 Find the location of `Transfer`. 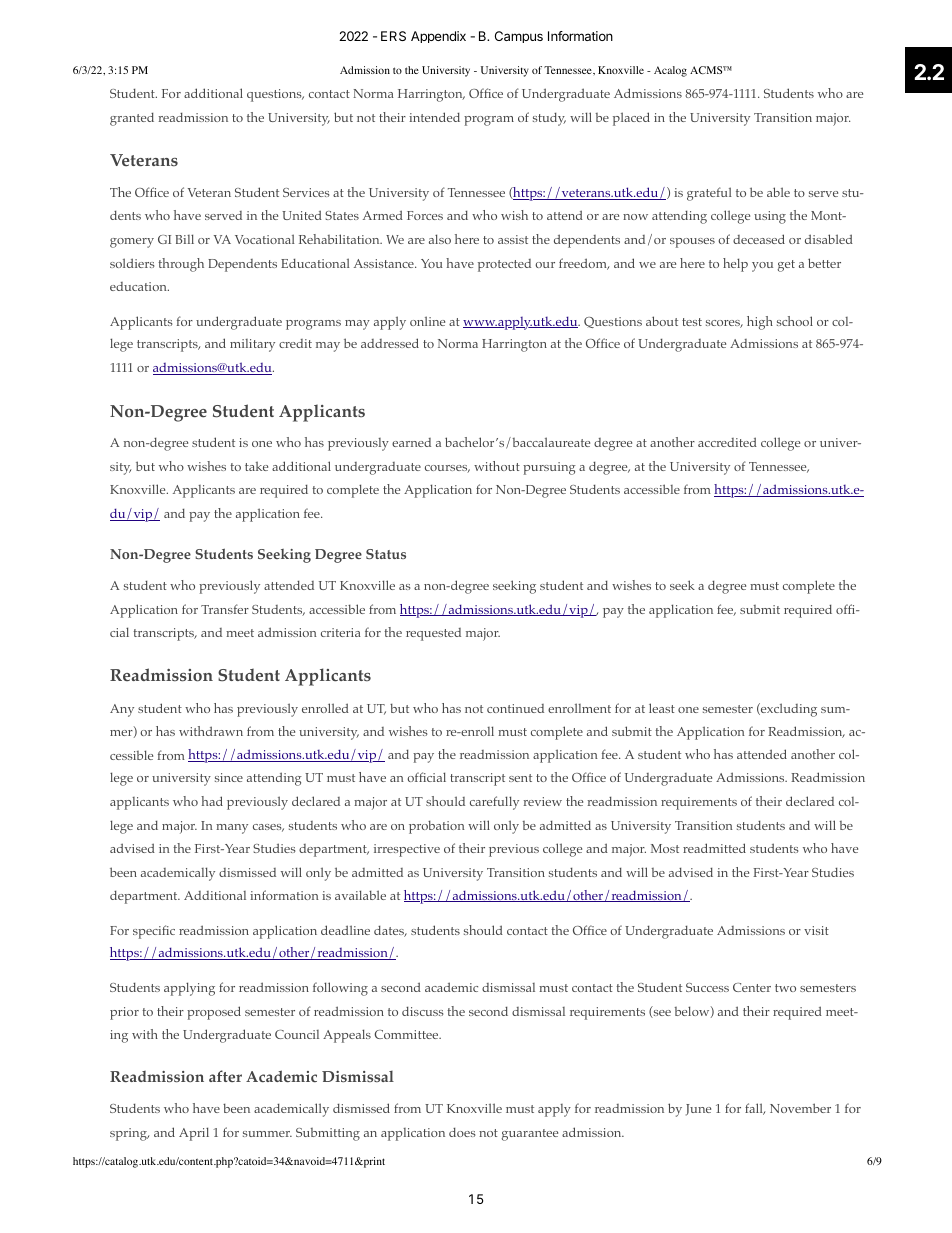

Transfer is located at coordinates (225, 609).
